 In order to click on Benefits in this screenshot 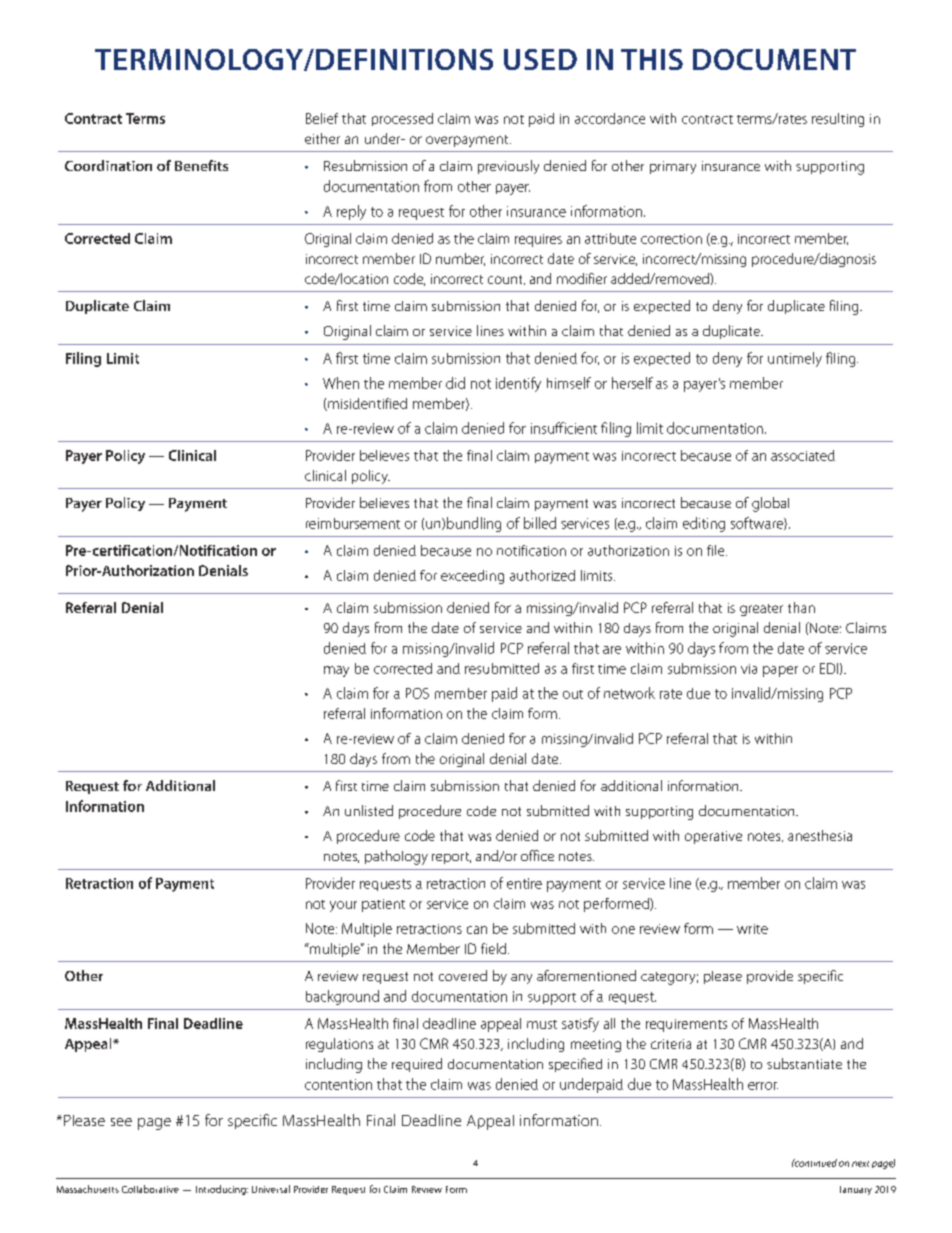, I will do `click(201, 165)`.
